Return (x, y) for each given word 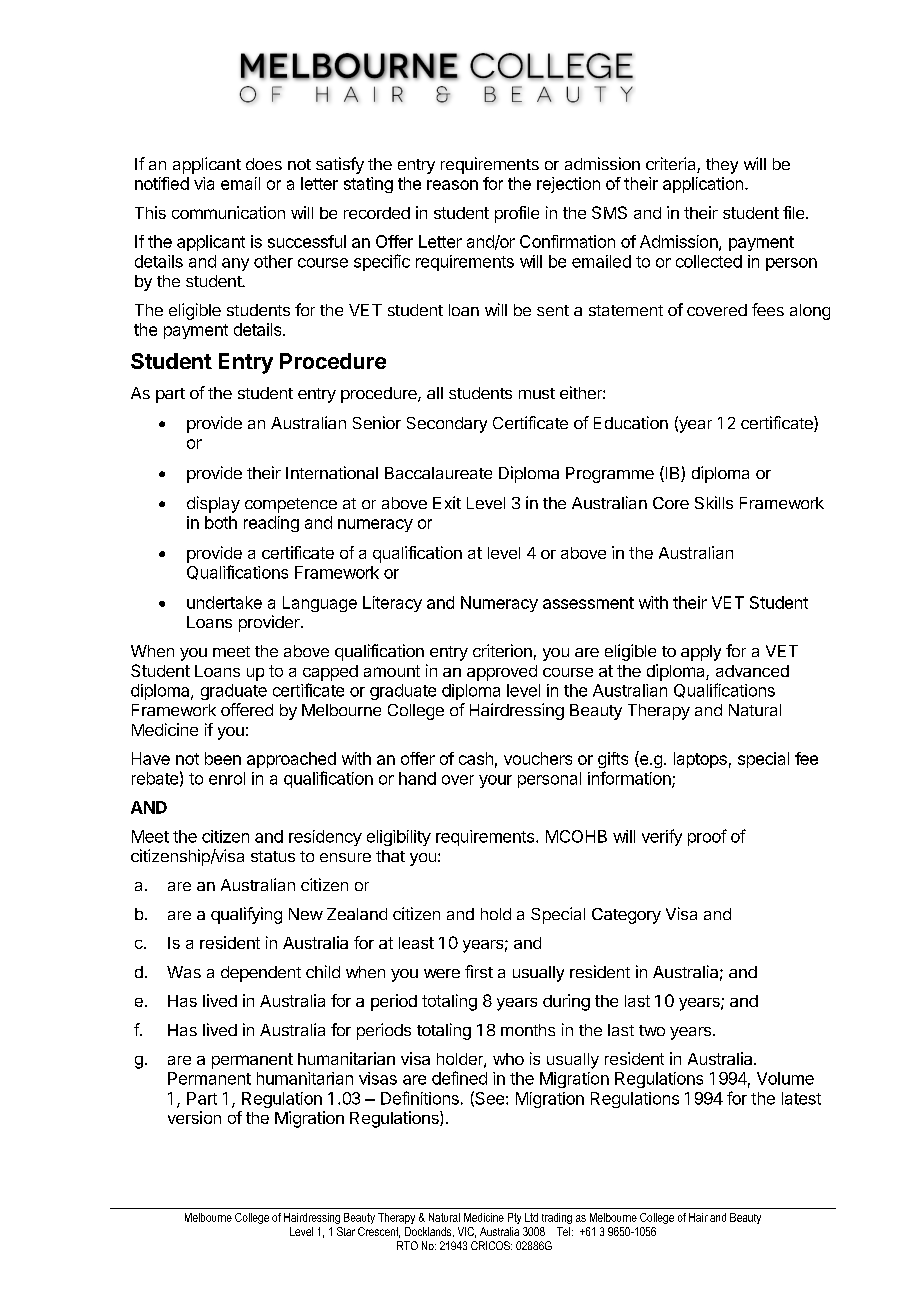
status (273, 856)
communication (228, 212)
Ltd (531, 1217)
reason (452, 185)
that (390, 856)
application (703, 185)
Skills (714, 502)
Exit (447, 502)
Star (346, 1231)
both (221, 522)
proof (707, 837)
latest (801, 1098)
